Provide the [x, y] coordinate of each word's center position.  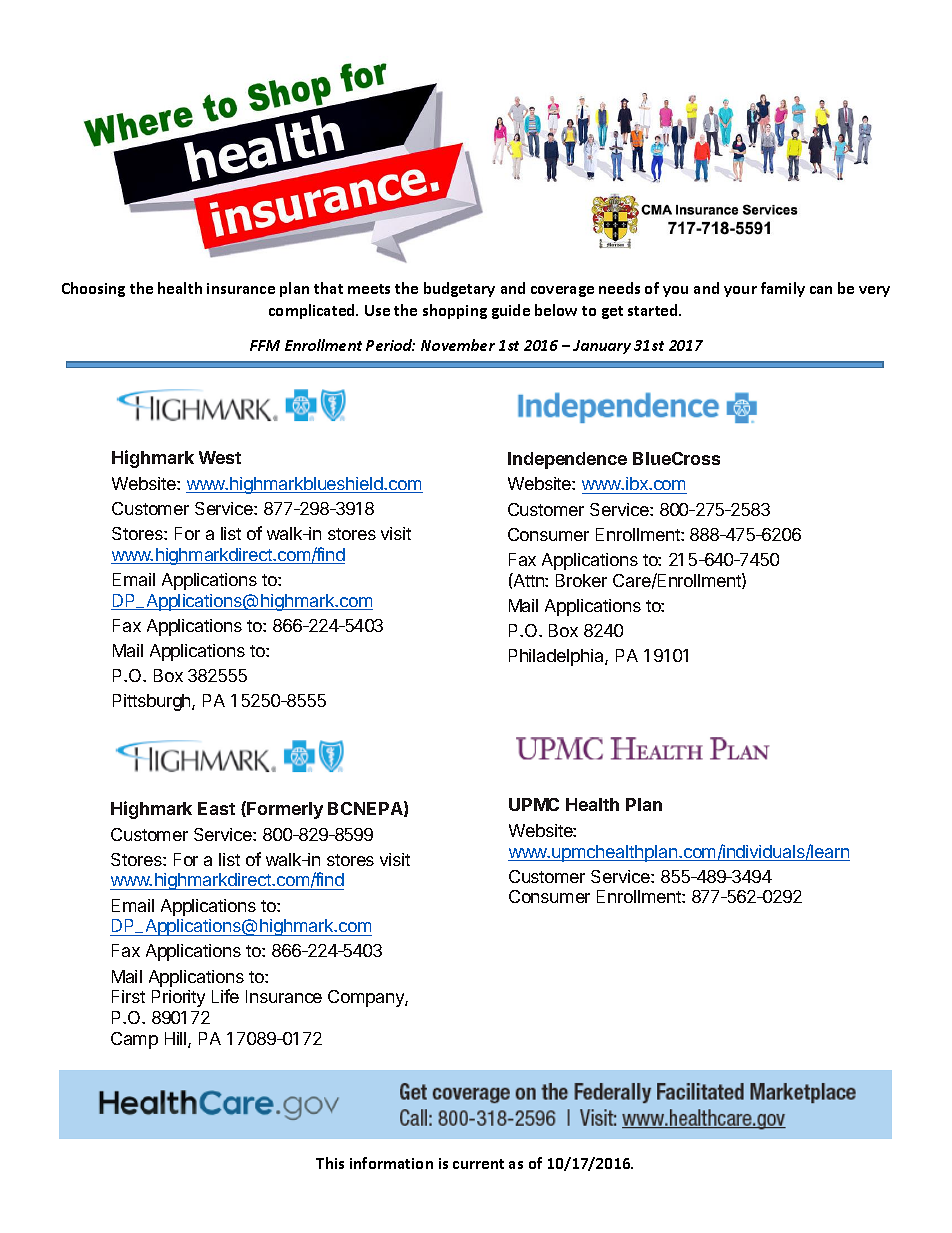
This [330, 1163]
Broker [581, 580]
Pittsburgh [153, 702]
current [478, 1164]
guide [511, 311]
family [783, 289]
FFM [265, 345]
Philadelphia [557, 657]
